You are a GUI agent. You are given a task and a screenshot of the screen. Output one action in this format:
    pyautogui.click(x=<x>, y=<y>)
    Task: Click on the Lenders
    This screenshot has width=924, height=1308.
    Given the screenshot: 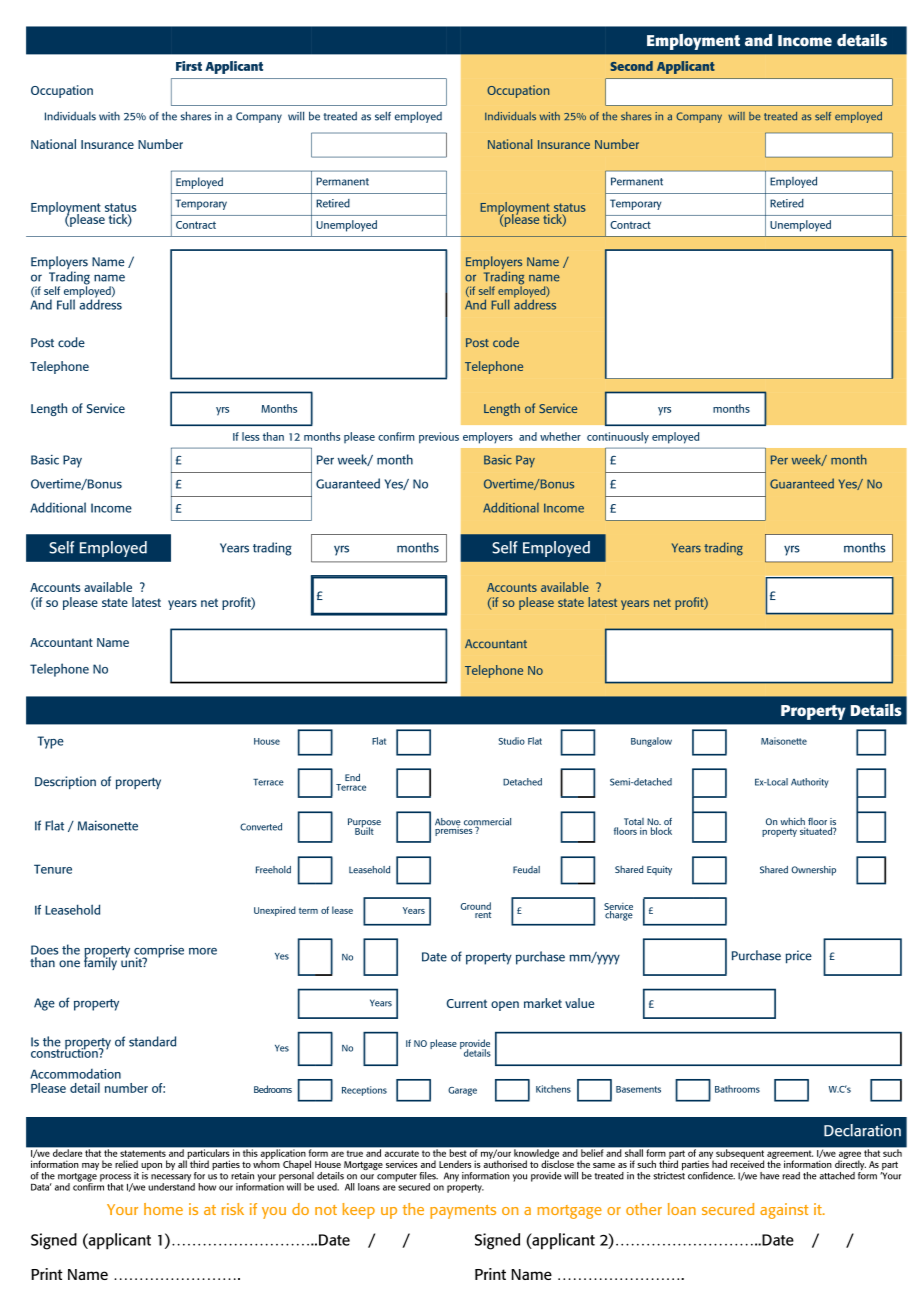 What is the action you would take?
    pyautogui.click(x=455, y=1164)
